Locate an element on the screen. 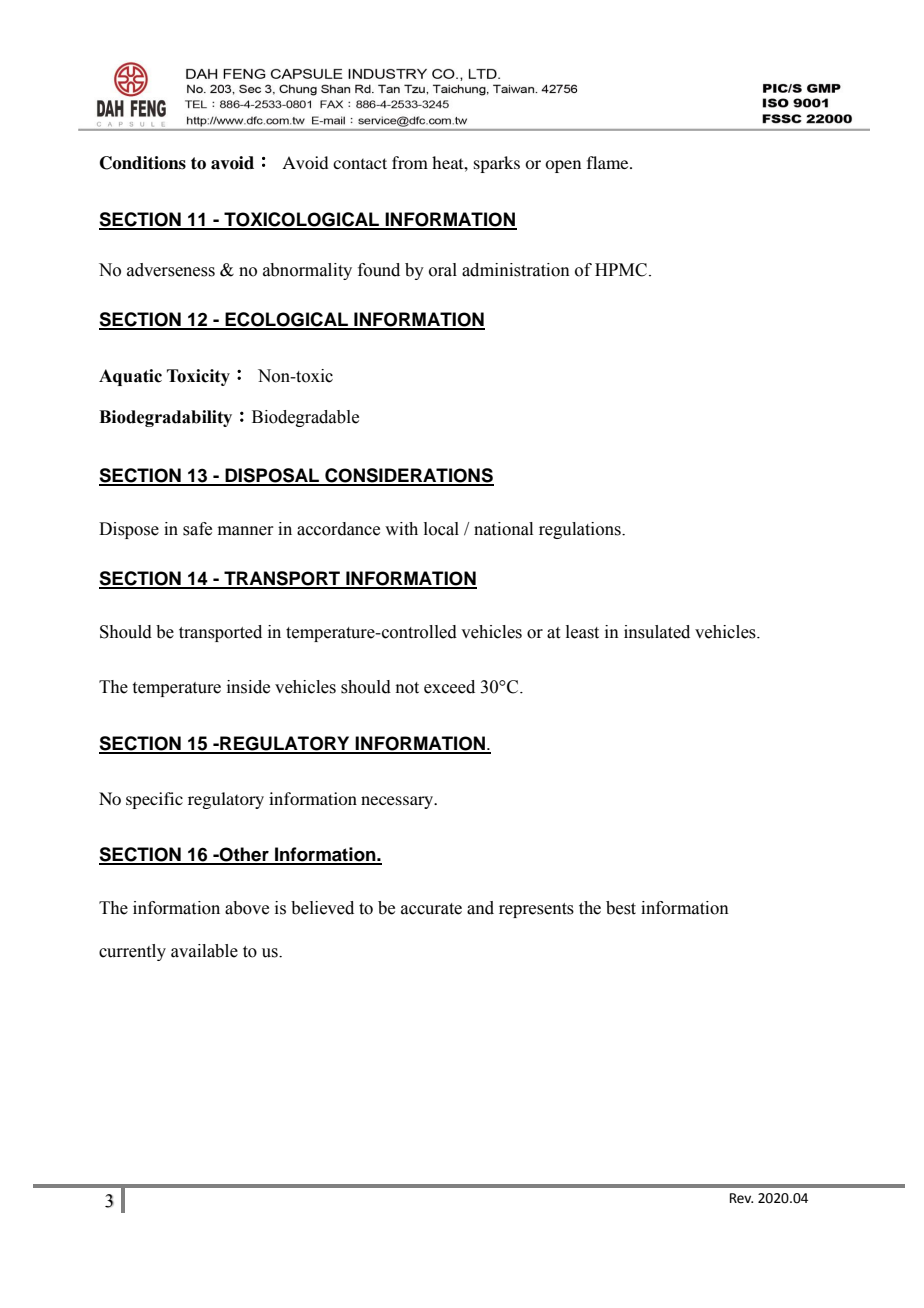 The height and width of the screenshot is (1308, 924). available is located at coordinates (204, 951).
